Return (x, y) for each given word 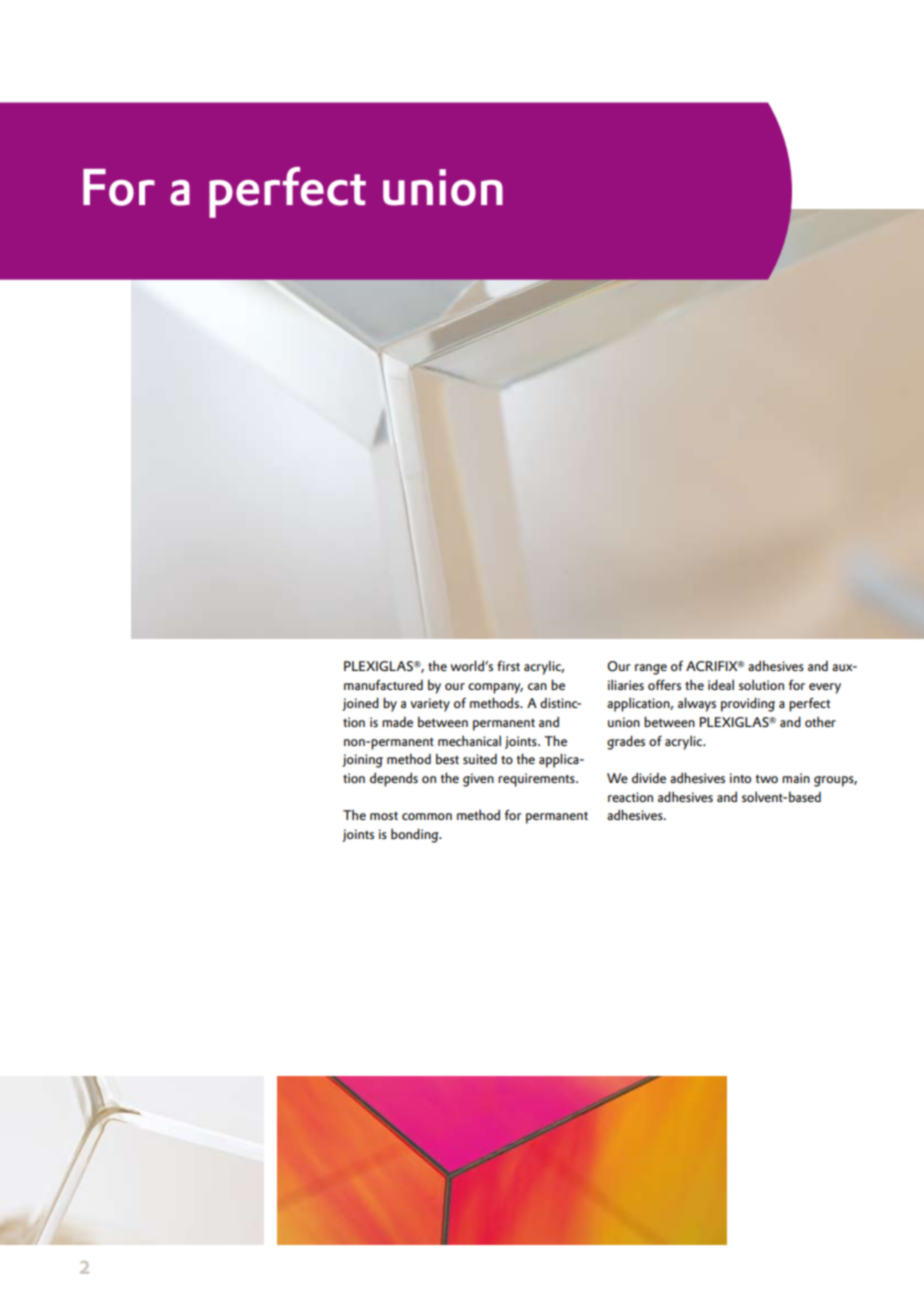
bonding (416, 835)
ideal (721, 684)
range (651, 669)
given (478, 780)
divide (649, 778)
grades (626, 742)
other (820, 722)
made (397, 722)
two (767, 779)
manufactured (383, 684)
